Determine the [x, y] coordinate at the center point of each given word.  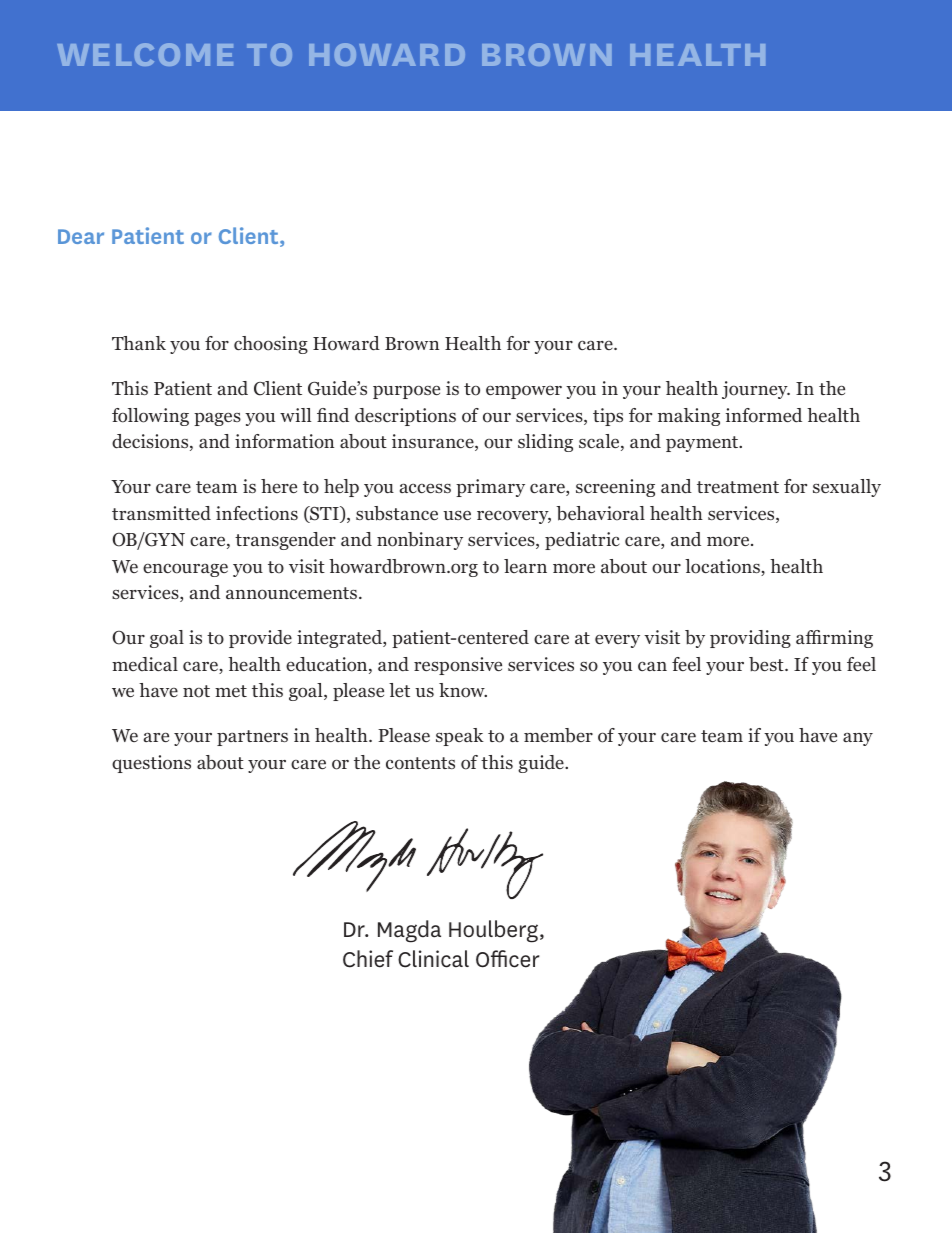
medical [145, 664]
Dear [81, 236]
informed [764, 415]
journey [756, 390]
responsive [458, 666]
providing [750, 639]
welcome [145, 54]
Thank [139, 343]
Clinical [433, 959]
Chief [368, 959]
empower [524, 392]
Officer [508, 959]
